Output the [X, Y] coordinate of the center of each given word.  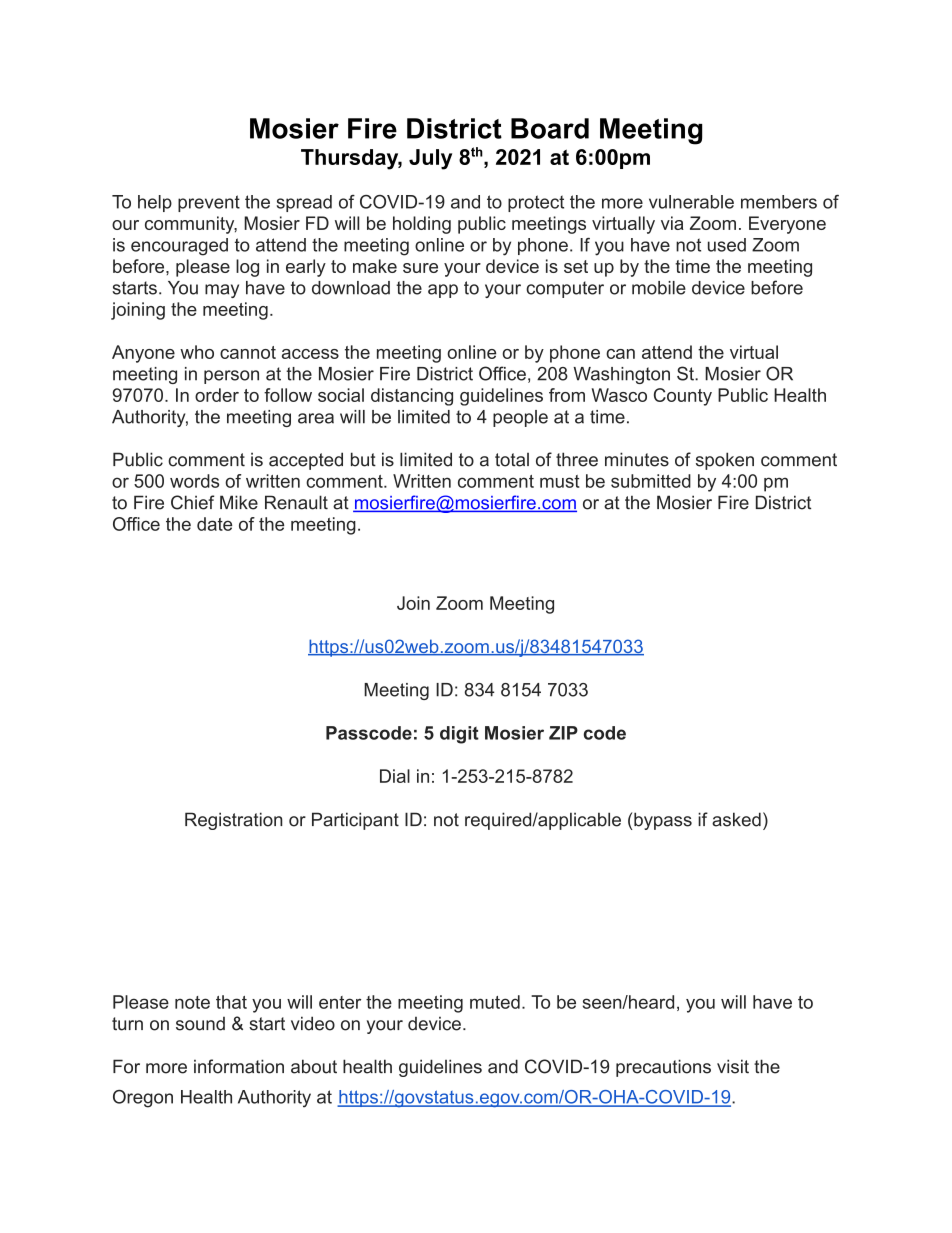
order [217, 395]
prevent [209, 203]
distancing [412, 397]
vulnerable [691, 202]
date [214, 524]
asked [736, 819]
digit [459, 735]
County [683, 397]
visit [733, 1066]
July [430, 159]
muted [495, 1002]
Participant [355, 821]
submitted [651, 481]
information [239, 1066]
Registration [233, 821]
